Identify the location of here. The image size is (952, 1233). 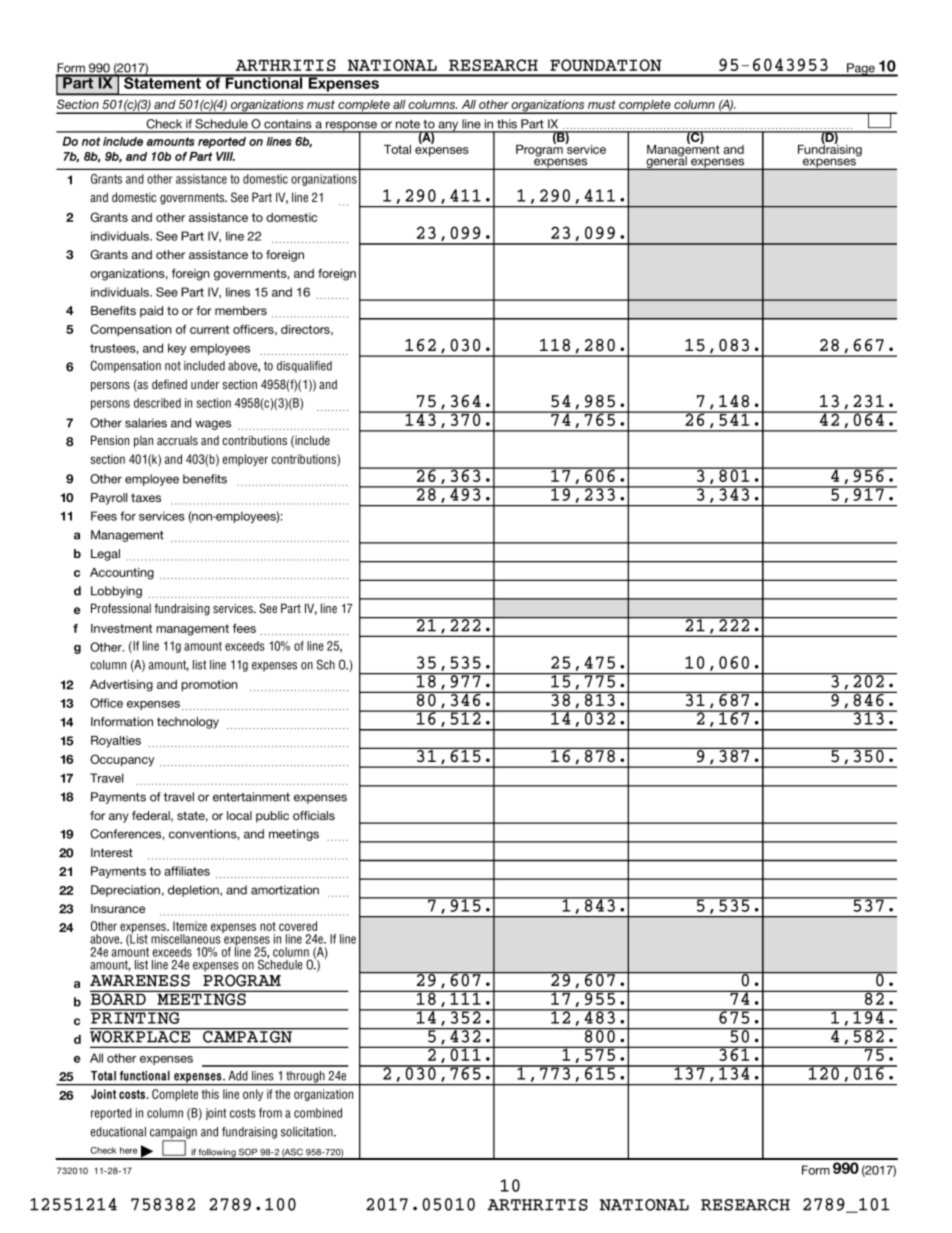
(128, 1150).
